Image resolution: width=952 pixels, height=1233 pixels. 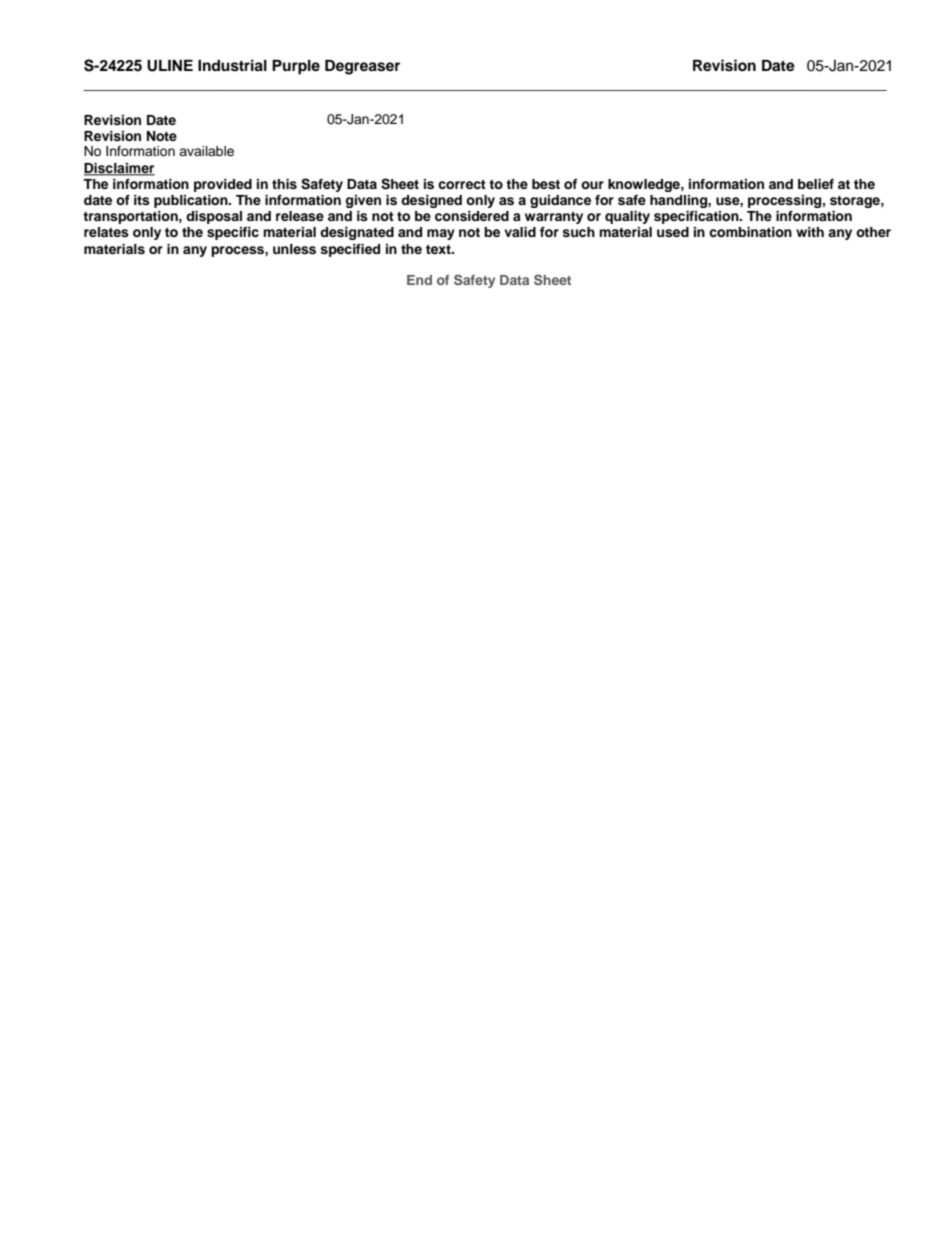 I want to click on End, so click(x=419, y=280).
